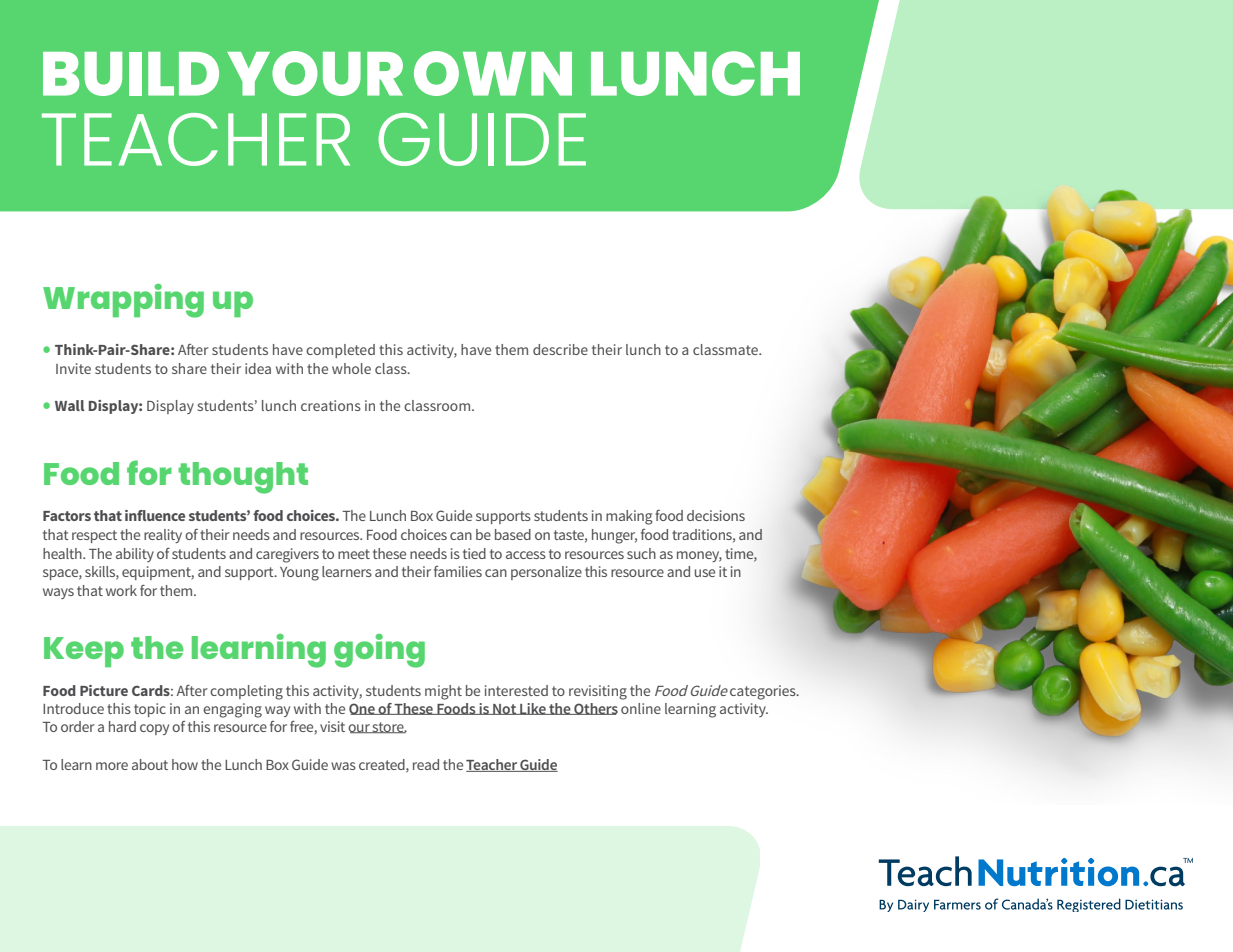 The height and width of the document is (952, 1233). I want to click on BUILD, so click(131, 74).
